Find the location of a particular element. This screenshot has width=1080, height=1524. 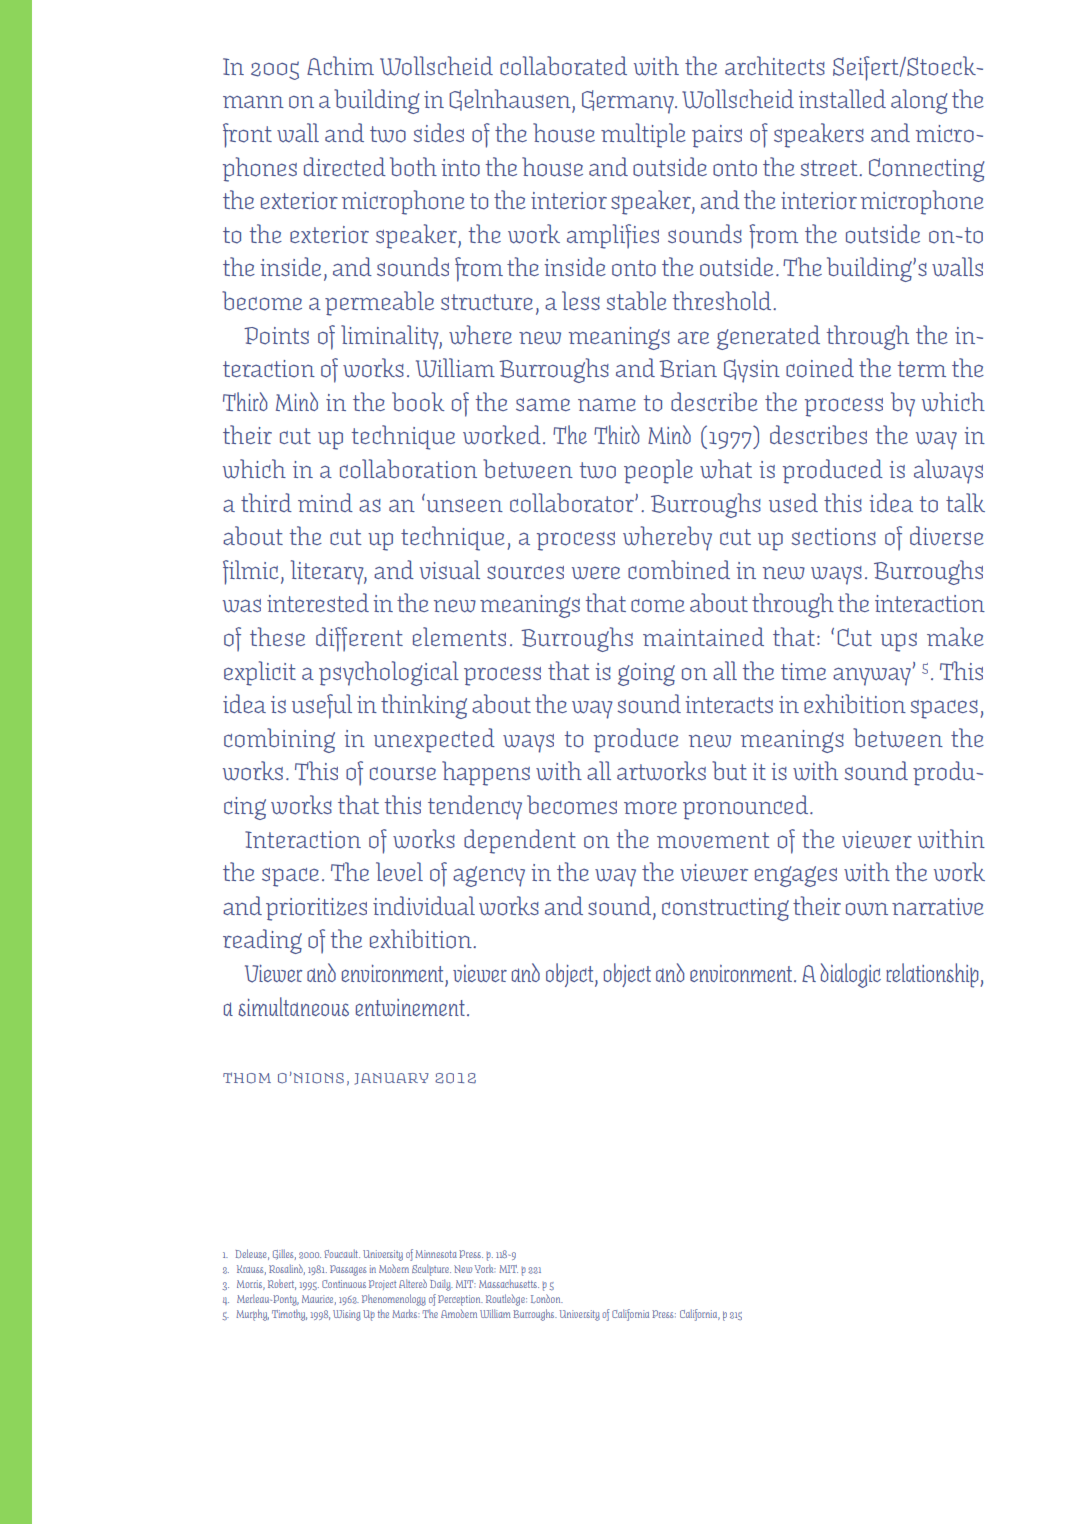

front is located at coordinates (247, 135).
